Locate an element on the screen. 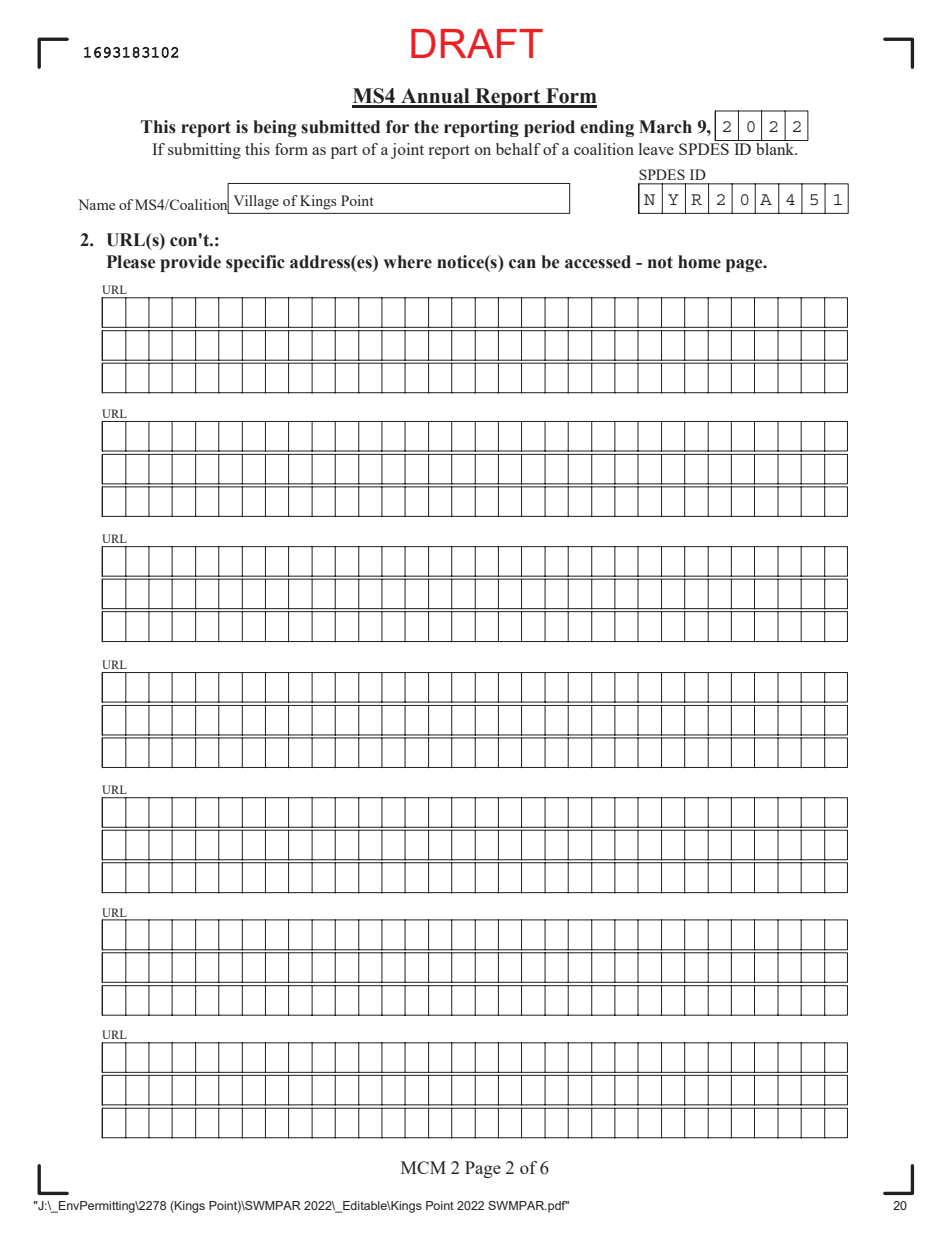 This screenshot has height=1233, width=952. MCM is located at coordinates (423, 1167).
